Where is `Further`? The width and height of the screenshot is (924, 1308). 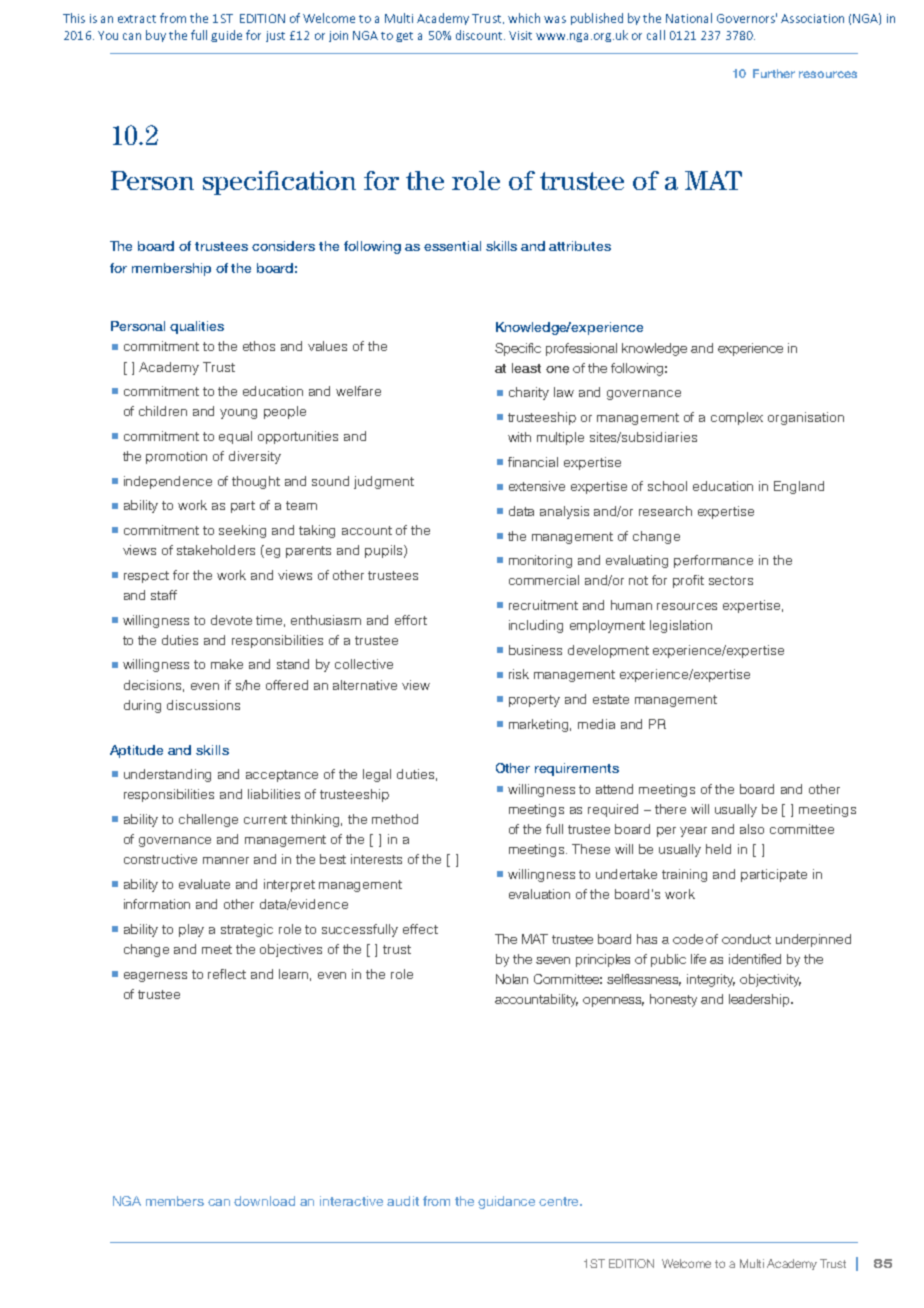 Further is located at coordinates (774, 73).
